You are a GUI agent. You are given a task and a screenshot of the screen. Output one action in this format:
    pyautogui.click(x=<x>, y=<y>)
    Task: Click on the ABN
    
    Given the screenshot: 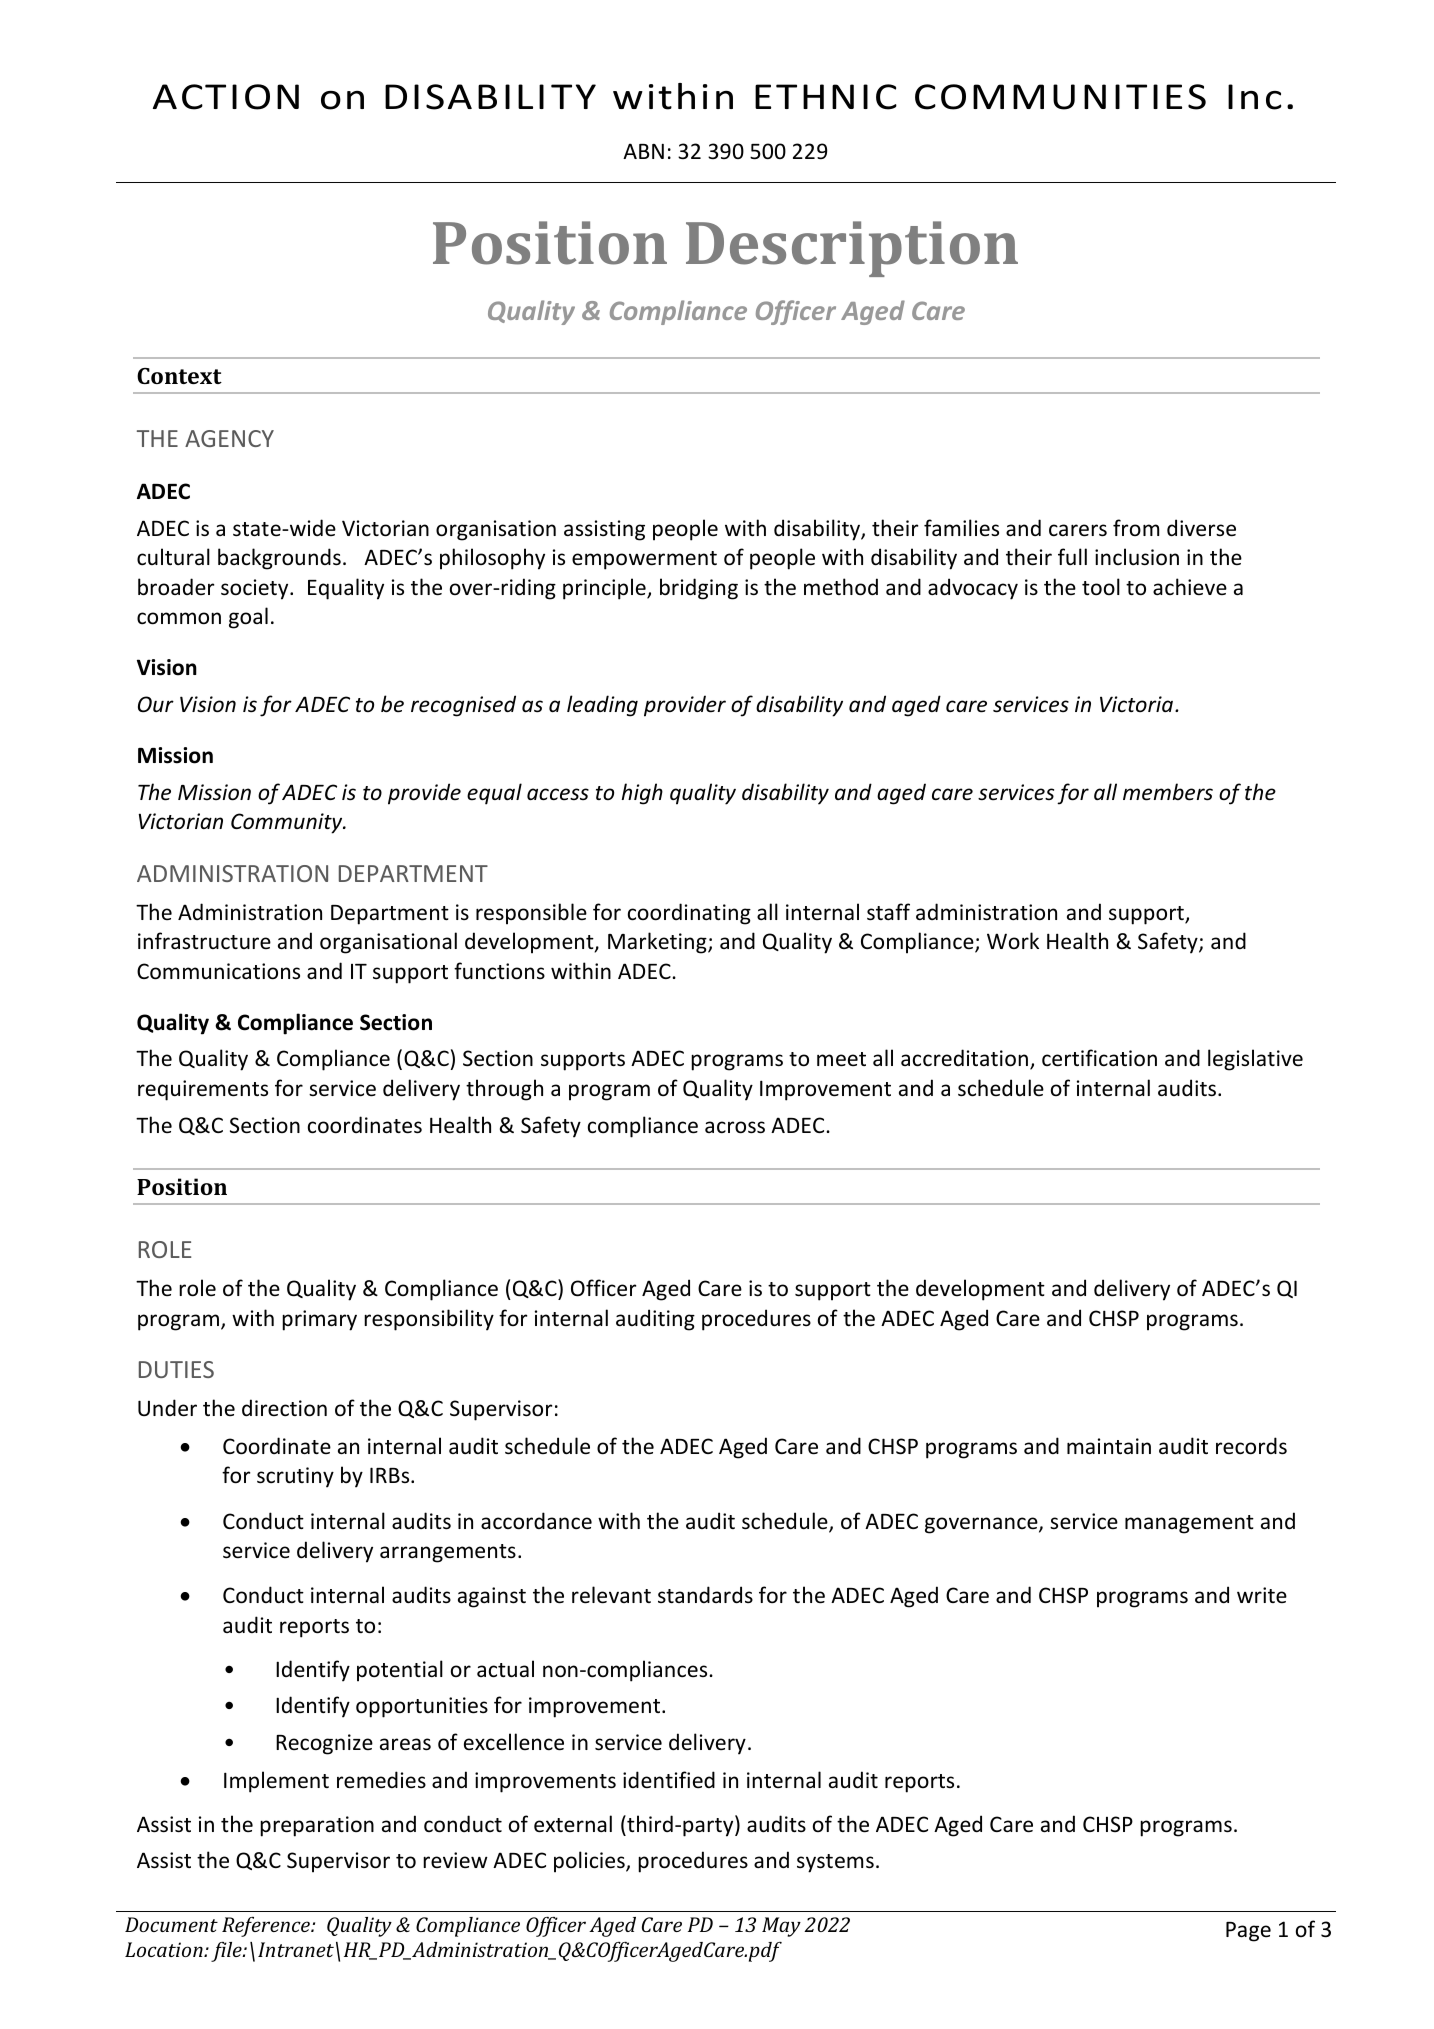 What is the action you would take?
    pyautogui.click(x=643, y=151)
